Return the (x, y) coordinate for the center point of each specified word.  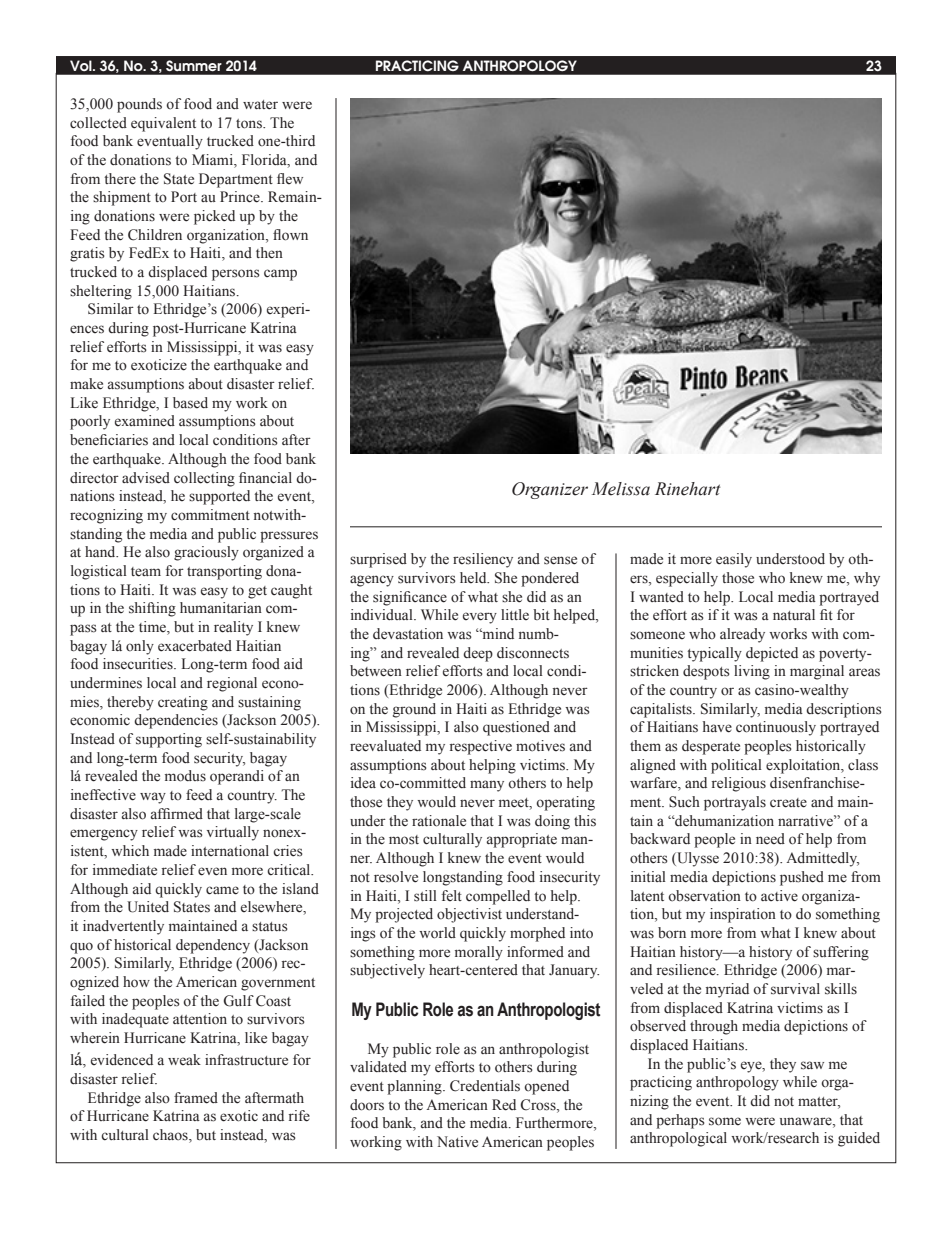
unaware (807, 1121)
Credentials (485, 1086)
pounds (139, 105)
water (260, 105)
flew (290, 178)
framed (196, 1098)
